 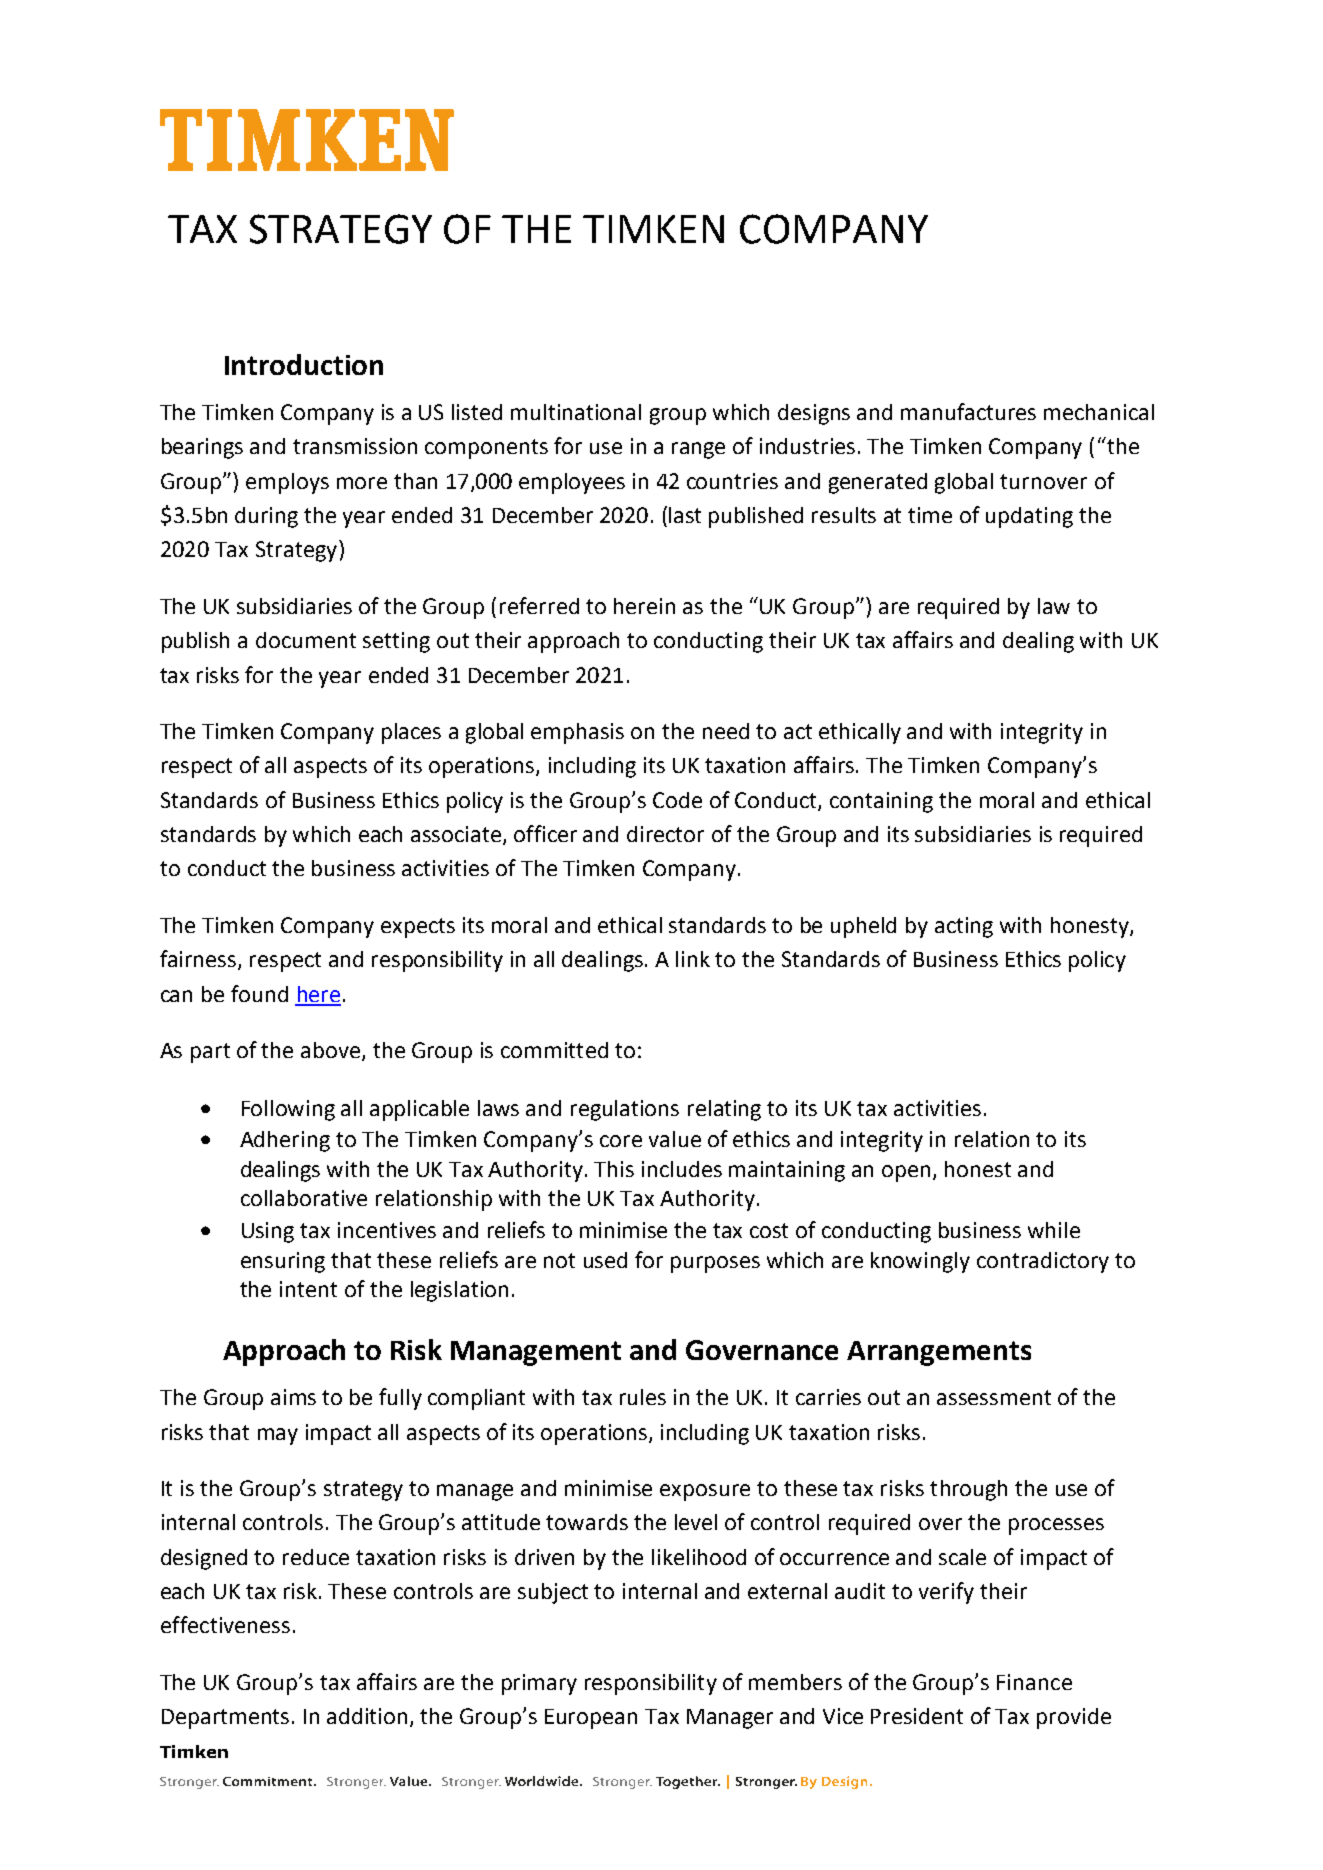 I want to click on acting, so click(x=964, y=927).
